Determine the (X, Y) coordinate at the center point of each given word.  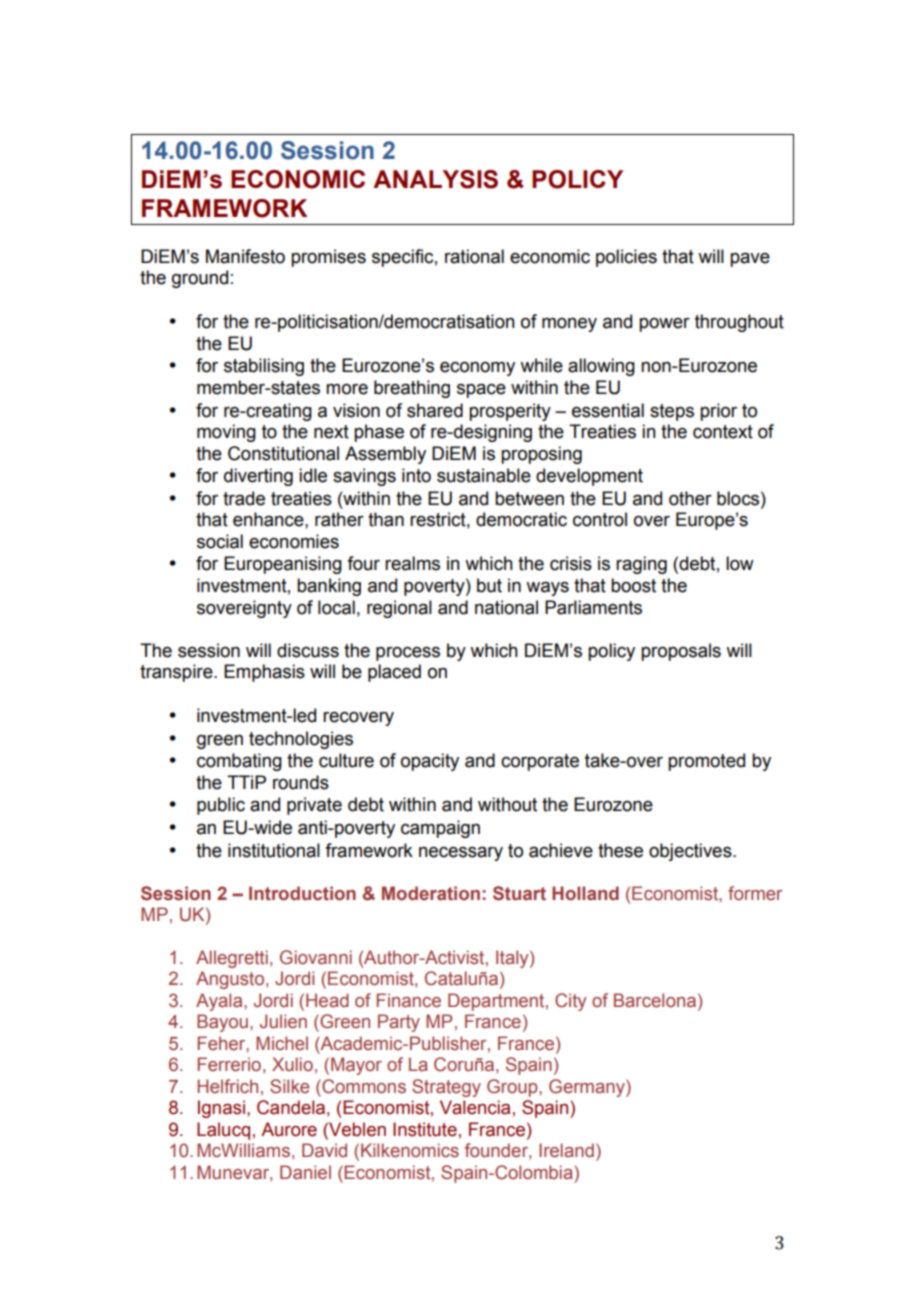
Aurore (289, 1129)
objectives (691, 852)
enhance (269, 519)
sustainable (484, 475)
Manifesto (245, 256)
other (690, 498)
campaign (440, 829)
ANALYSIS (435, 179)
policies (626, 258)
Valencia (475, 1107)
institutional (274, 850)
